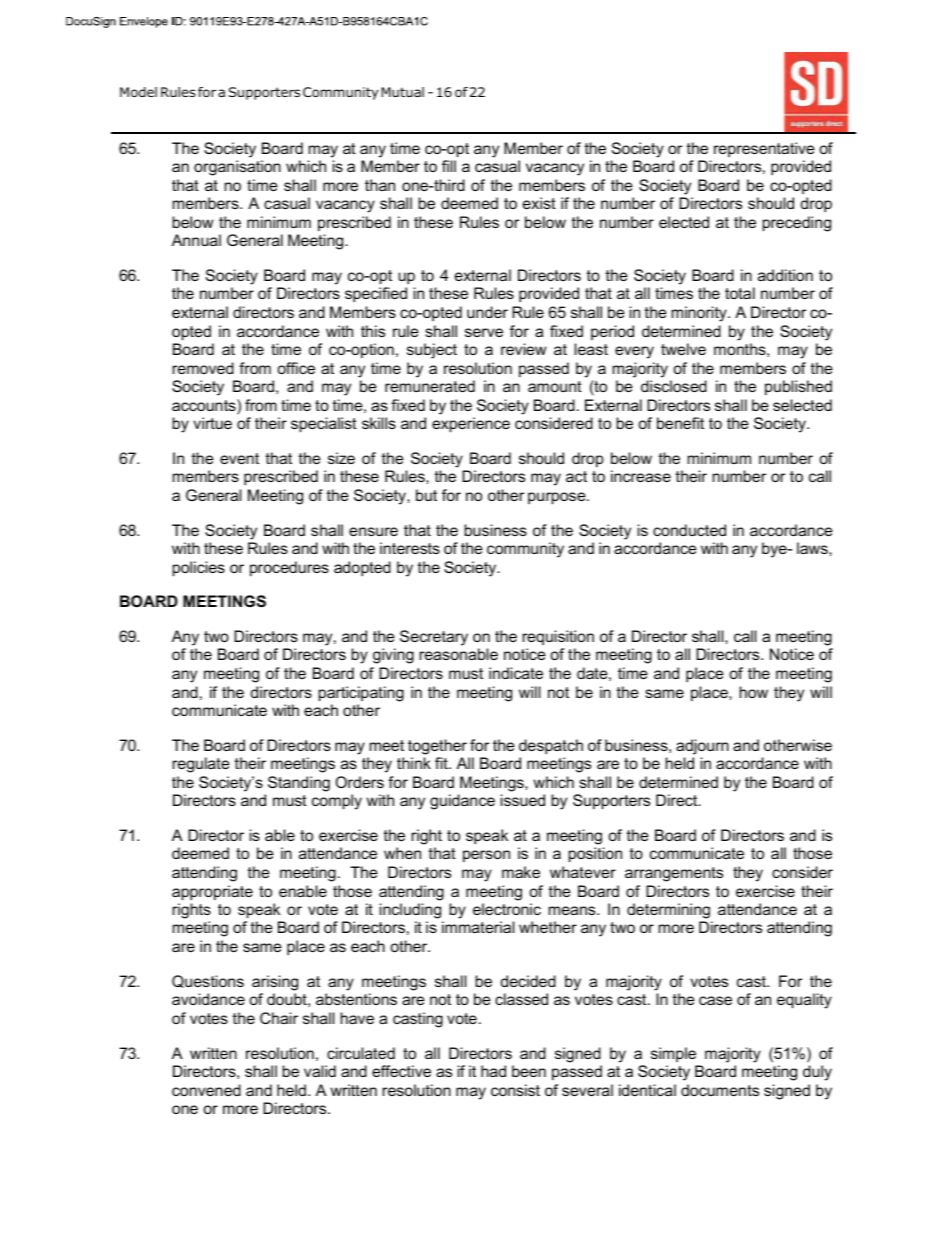 The width and height of the screenshot is (952, 1233). I want to click on twelve, so click(683, 349).
